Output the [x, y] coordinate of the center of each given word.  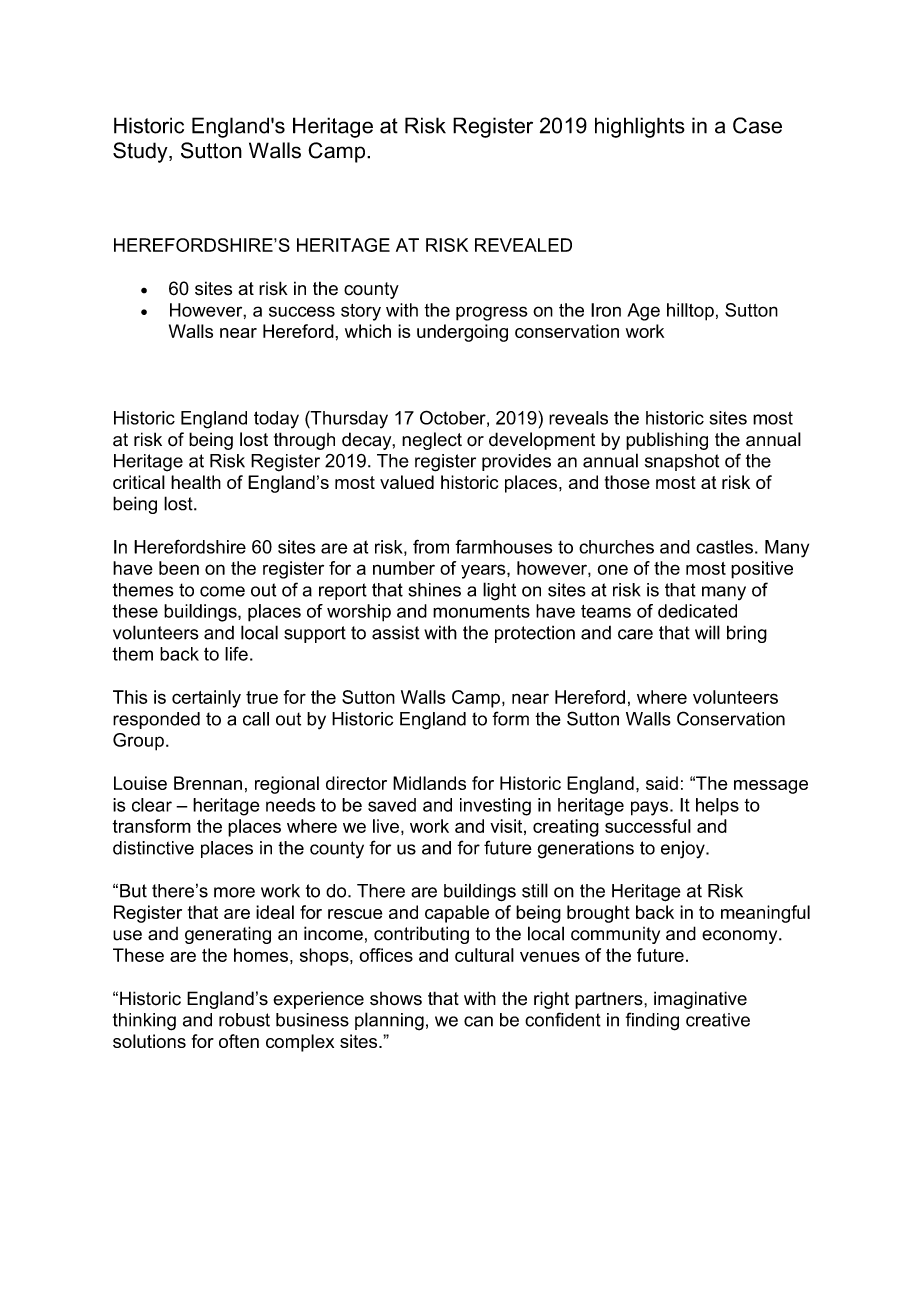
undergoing [462, 333]
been [179, 568]
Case [757, 125]
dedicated [697, 611]
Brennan [208, 783]
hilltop [690, 312]
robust [244, 1020]
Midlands [429, 783]
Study [141, 152]
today [276, 420]
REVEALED [523, 245]
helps [717, 807]
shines [434, 590]
